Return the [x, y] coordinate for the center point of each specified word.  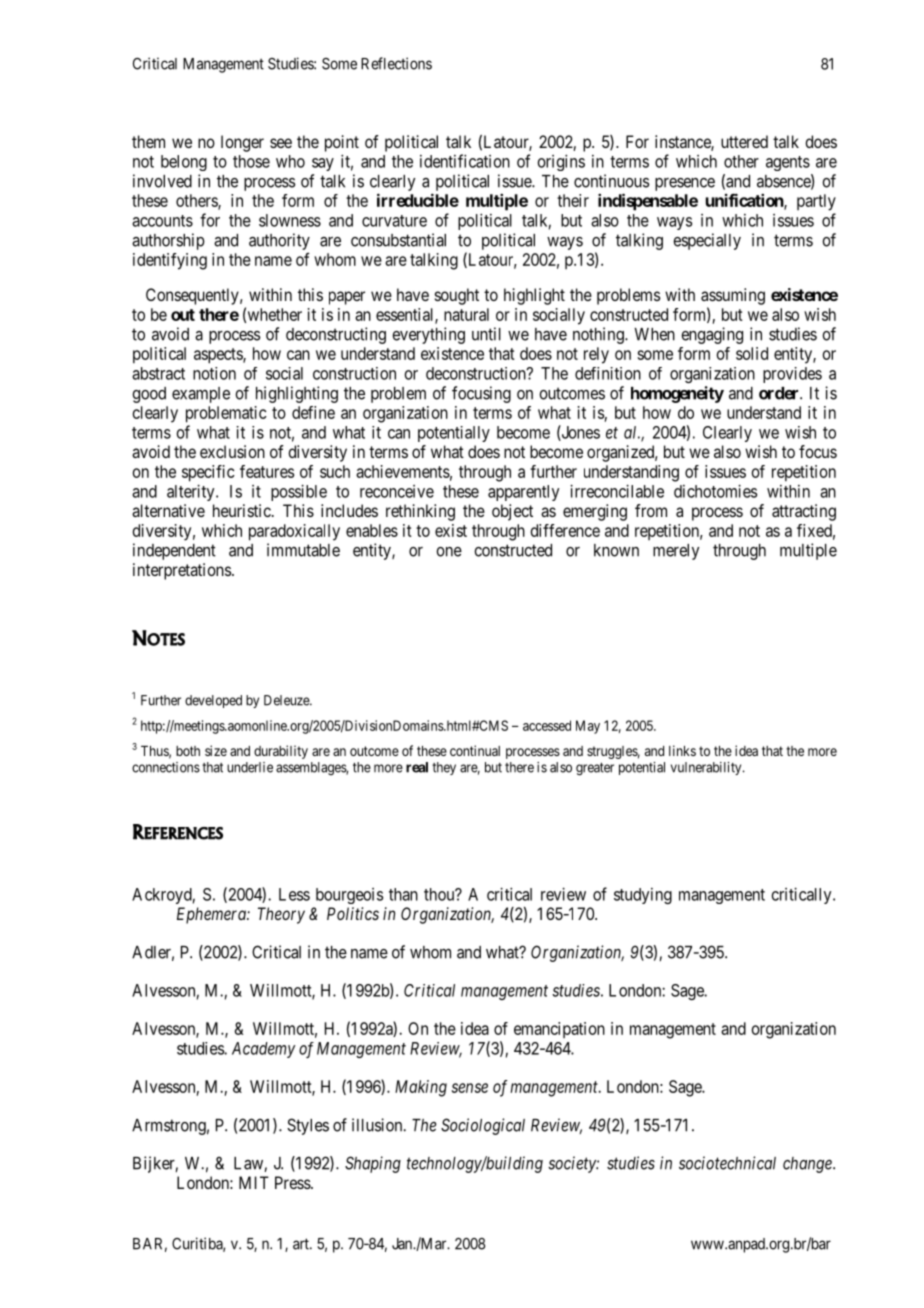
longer [242, 143]
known [616, 550]
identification [465, 161]
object [512, 512]
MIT [254, 1182]
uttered [744, 141]
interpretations [183, 571]
